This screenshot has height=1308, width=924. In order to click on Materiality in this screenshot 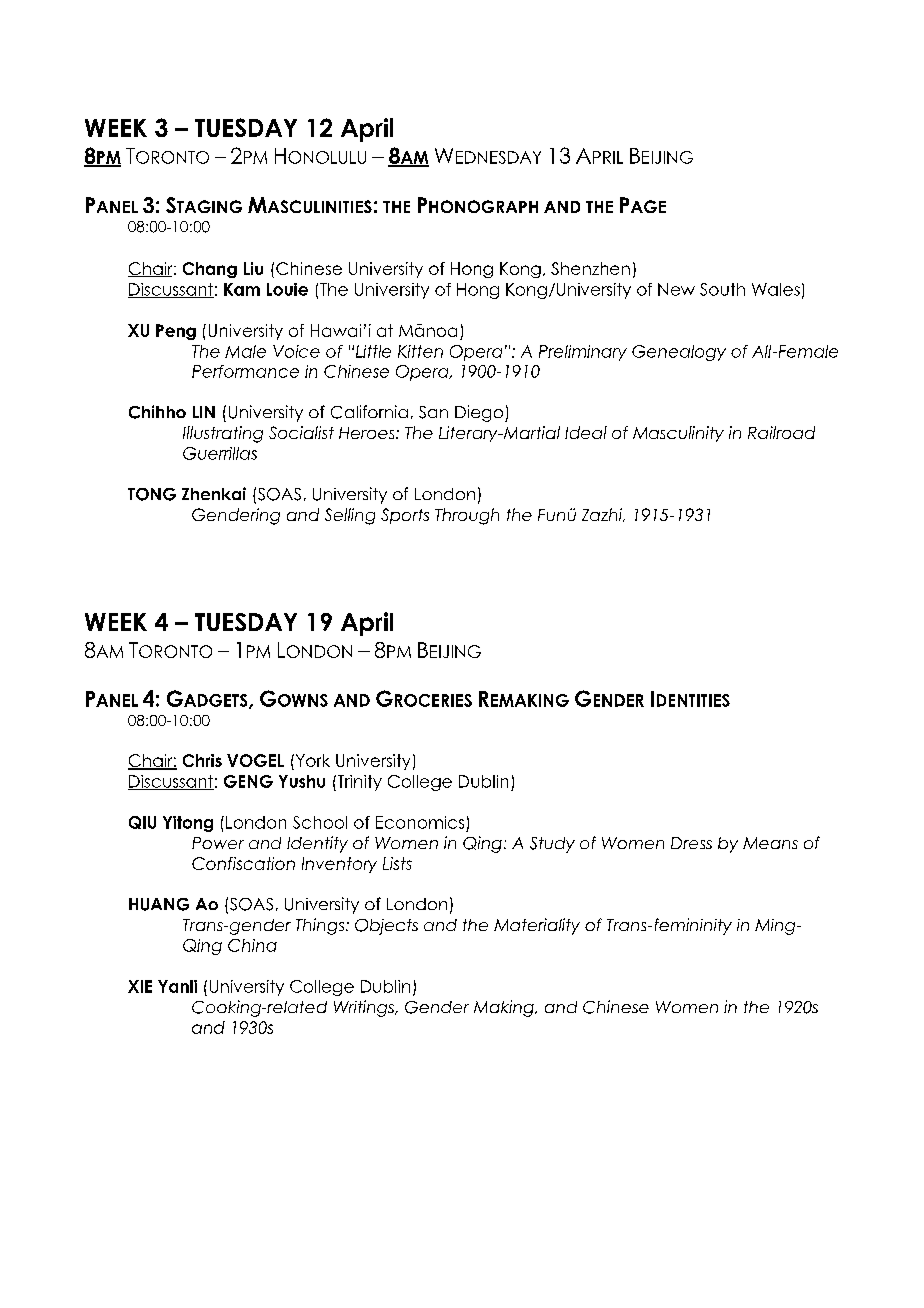, I will do `click(537, 926)`.
